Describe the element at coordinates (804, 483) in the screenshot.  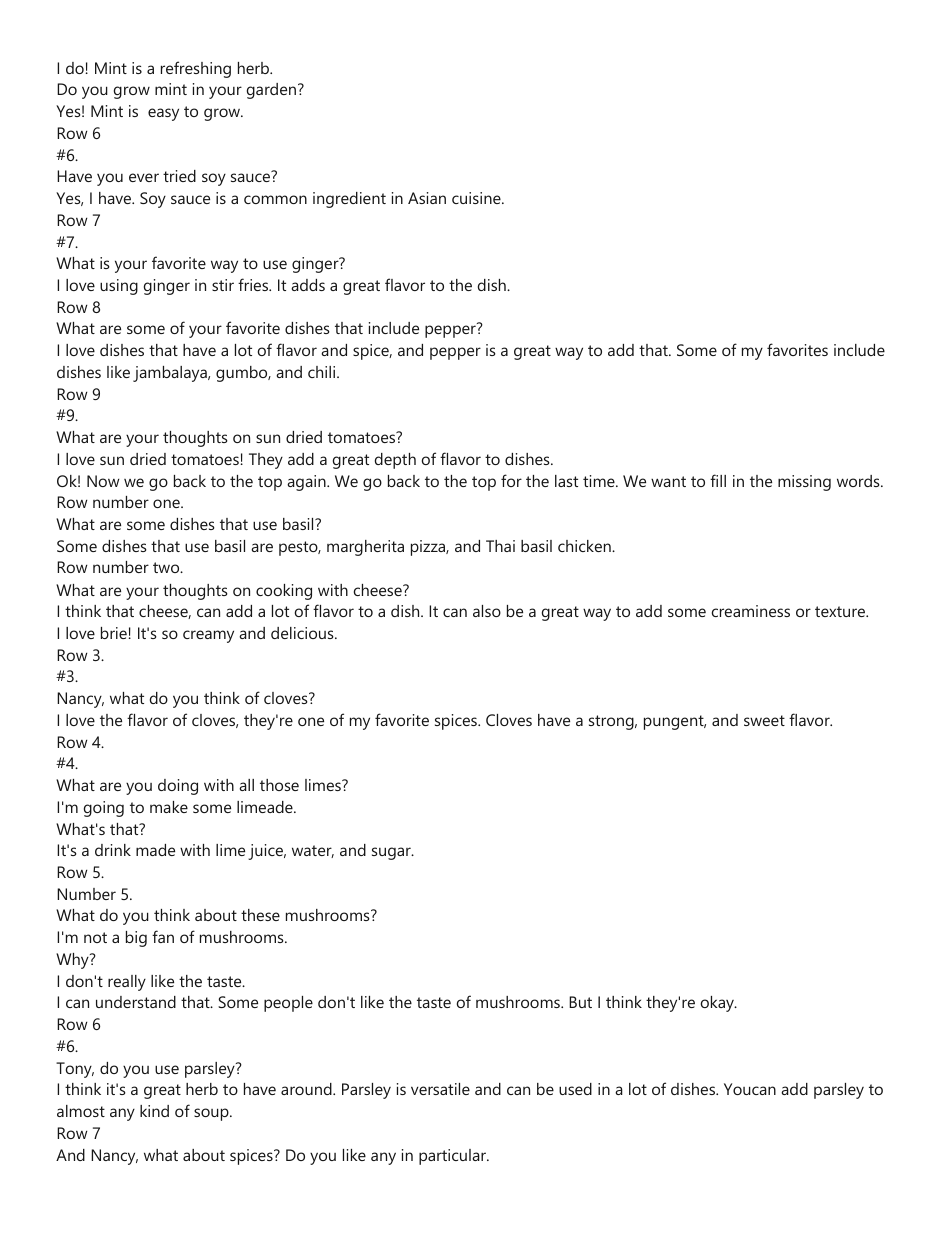
I see `missing` at that location.
